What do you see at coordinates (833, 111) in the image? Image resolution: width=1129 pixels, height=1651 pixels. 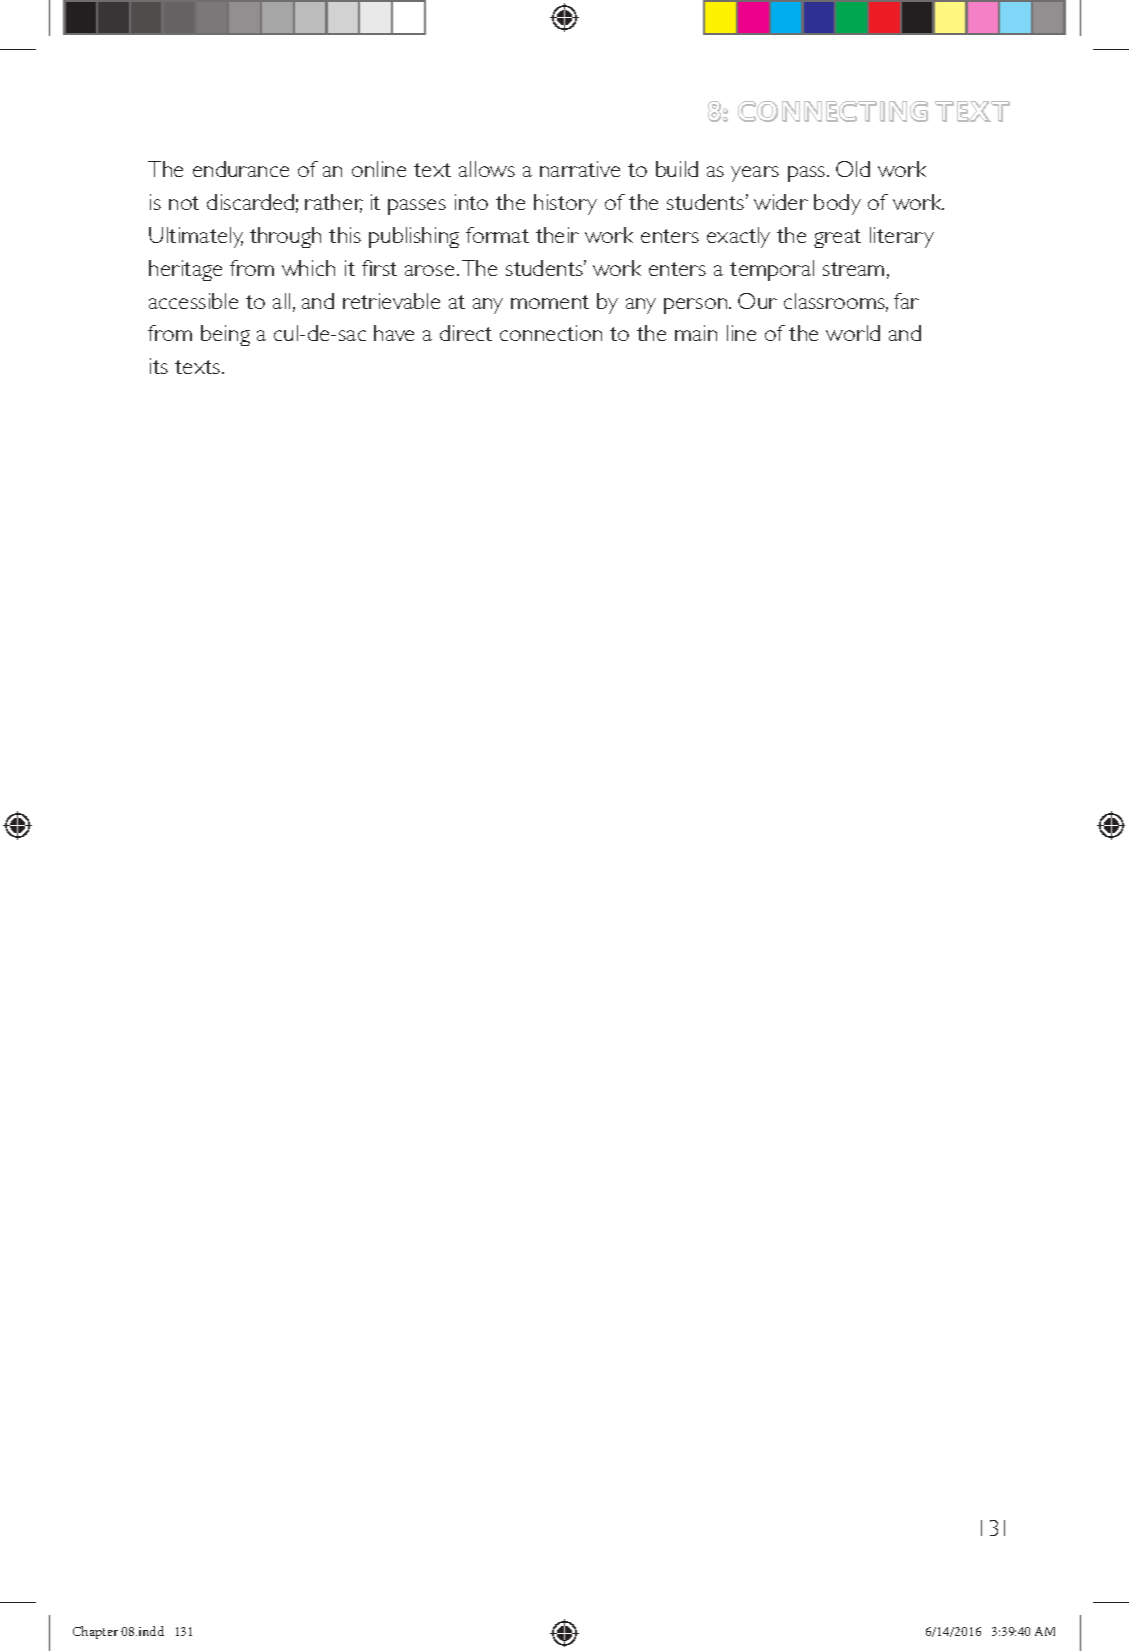 I see `Connecting` at bounding box center [833, 111].
